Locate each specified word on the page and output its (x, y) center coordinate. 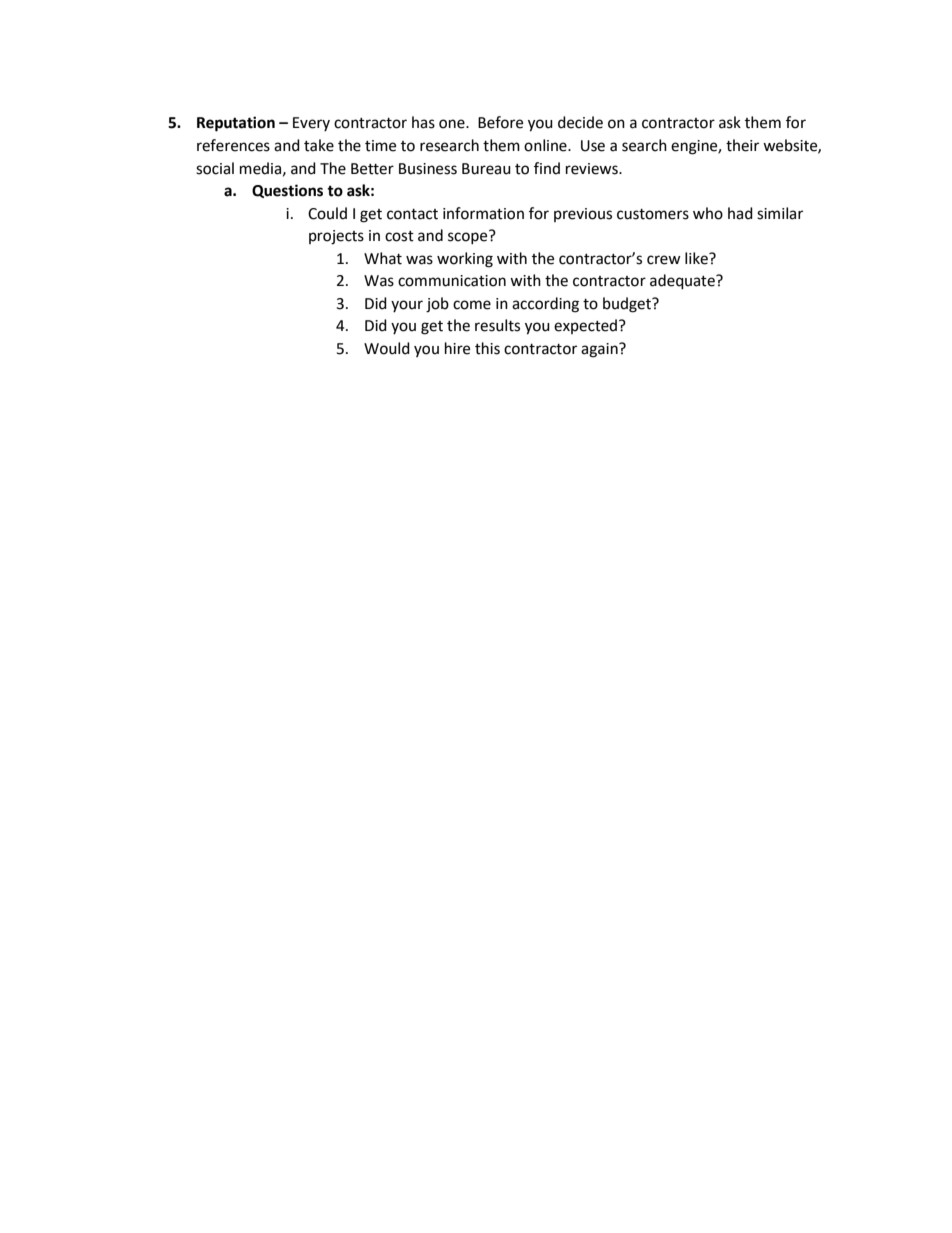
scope (467, 238)
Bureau (486, 169)
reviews (593, 169)
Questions (287, 191)
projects (336, 237)
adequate (683, 282)
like (697, 258)
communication (452, 281)
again (600, 350)
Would (387, 348)
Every (311, 124)
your (407, 306)
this (487, 348)
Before (500, 122)
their (742, 145)
